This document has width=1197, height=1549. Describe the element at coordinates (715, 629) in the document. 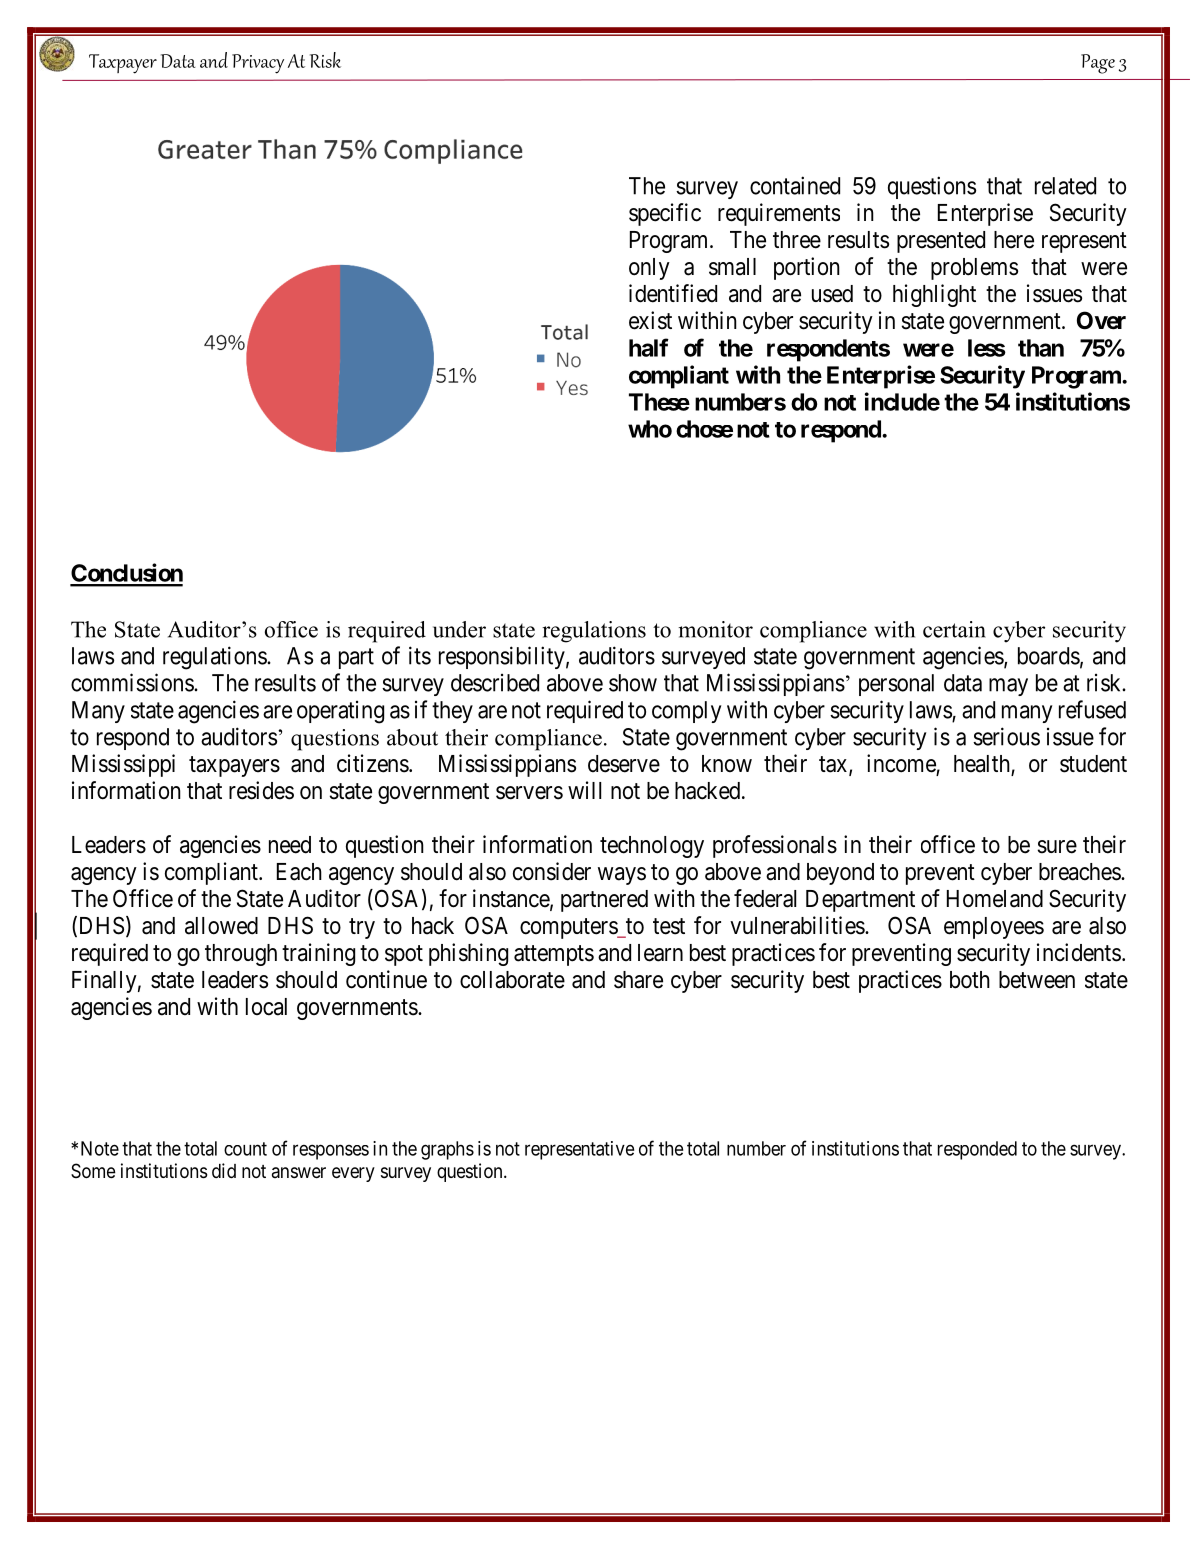

I see `monitor` at that location.
